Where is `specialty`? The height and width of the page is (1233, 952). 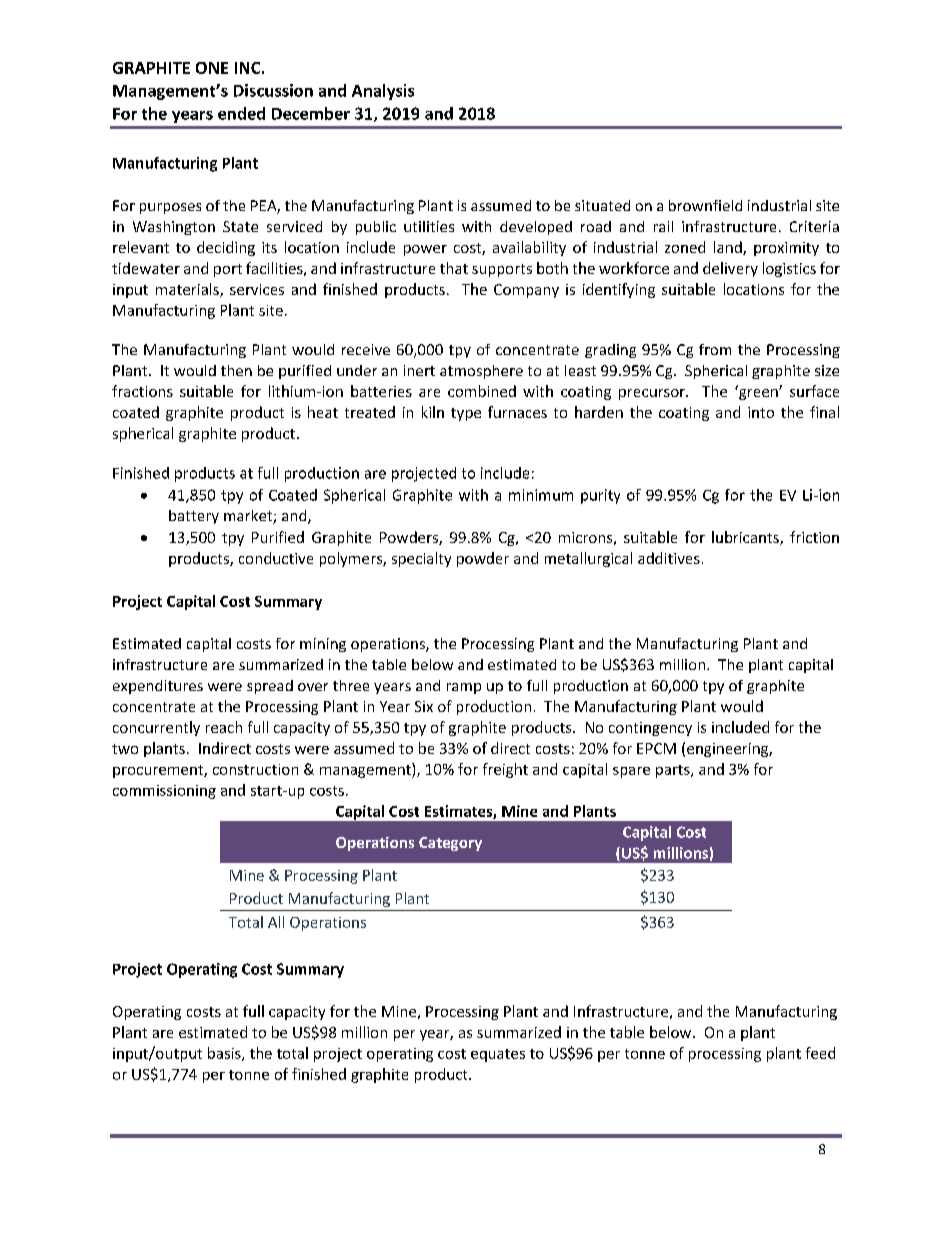 specialty is located at coordinates (421, 559).
